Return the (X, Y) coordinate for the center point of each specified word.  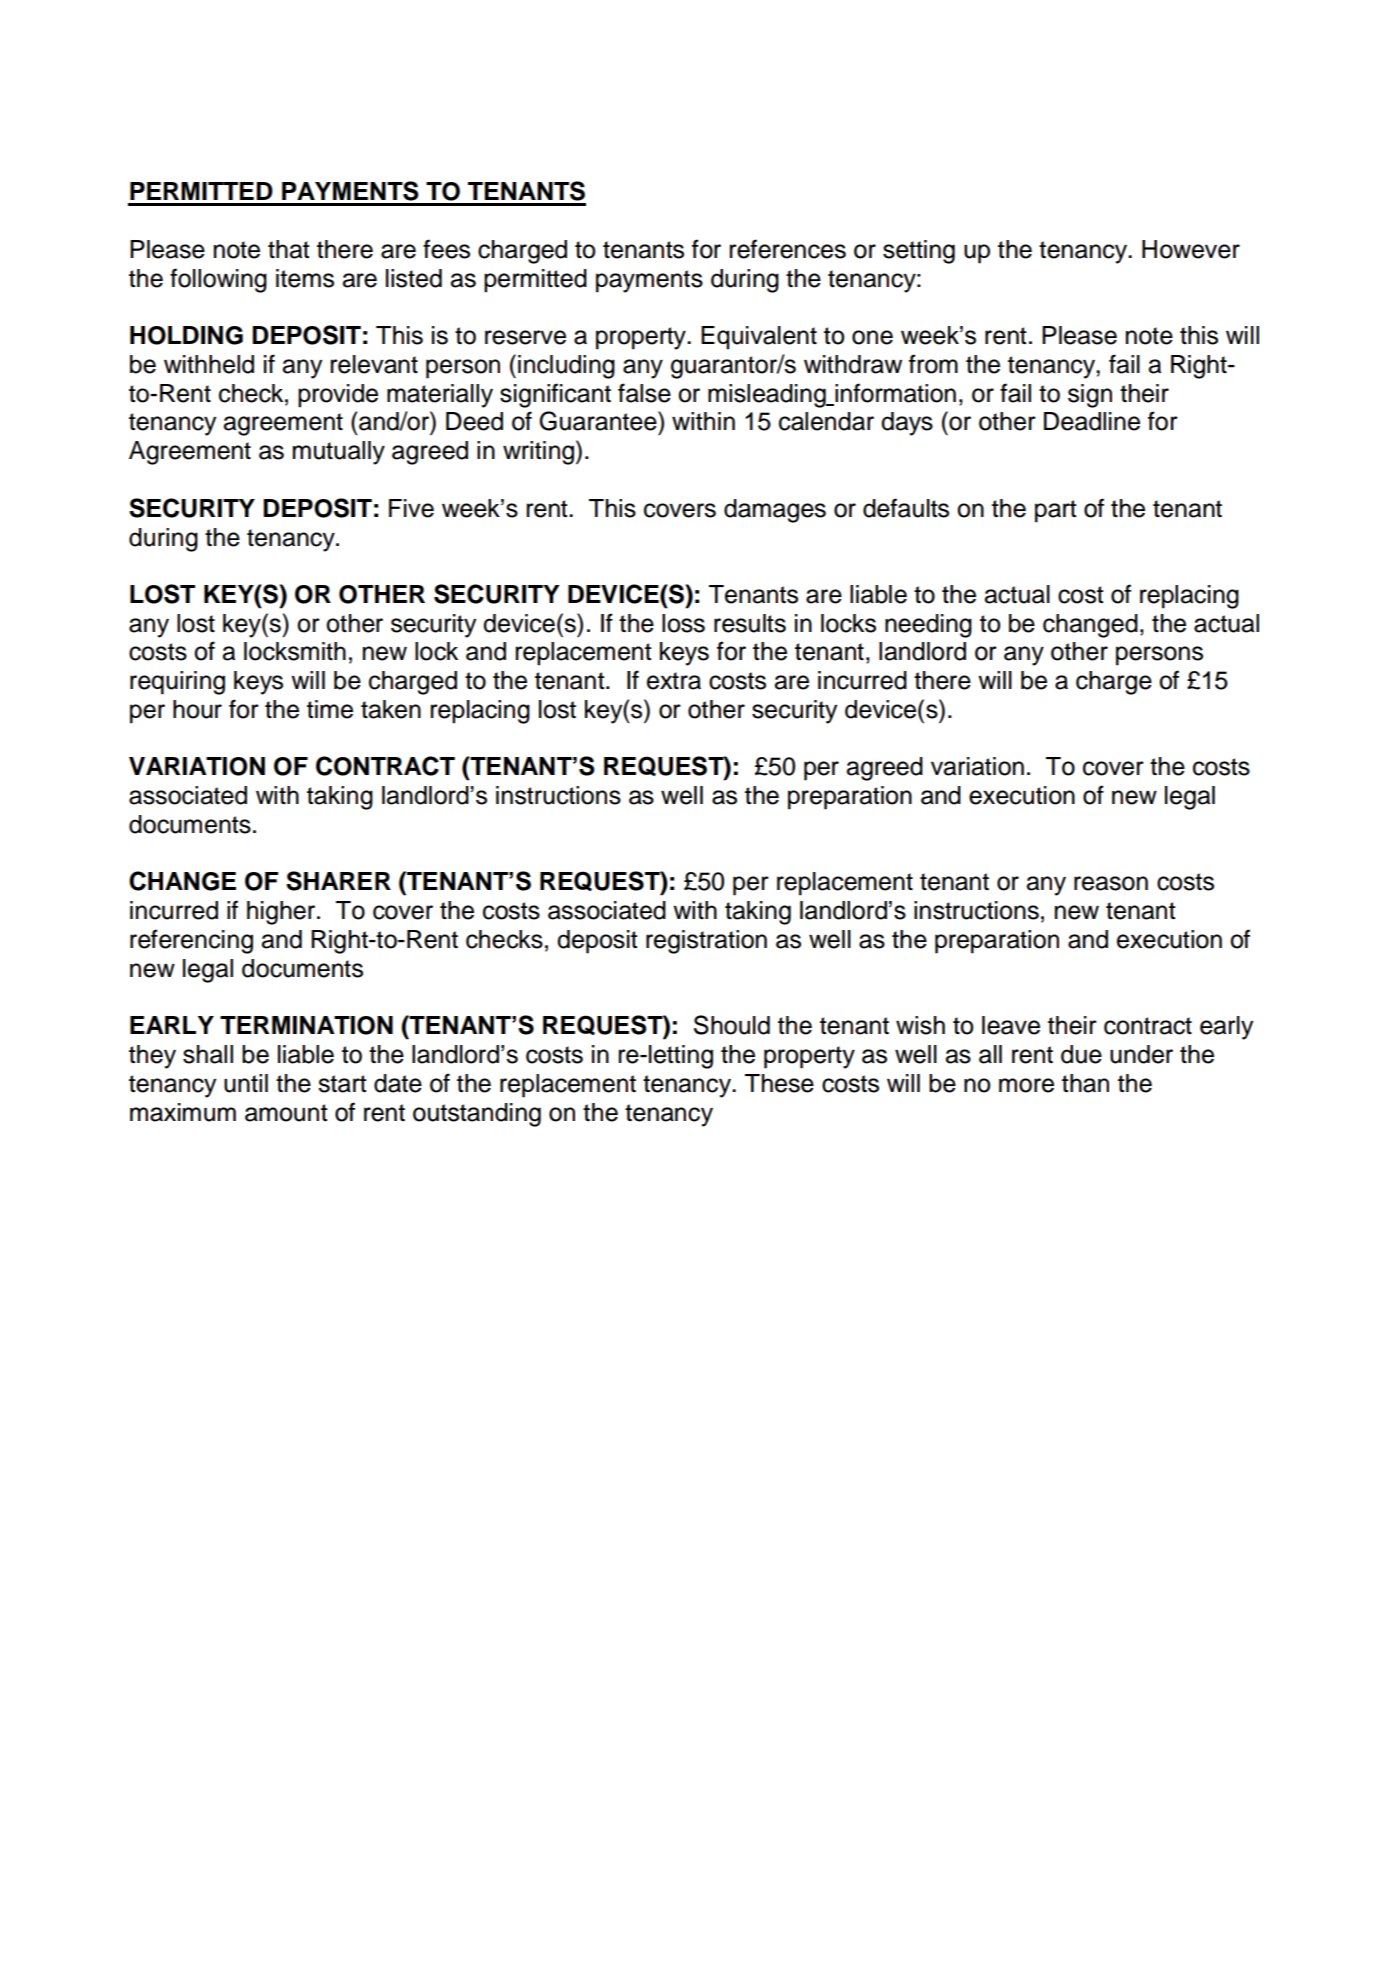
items (305, 278)
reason (1111, 883)
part (1056, 511)
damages (775, 511)
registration (706, 942)
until (246, 1083)
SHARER (338, 881)
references (787, 249)
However (1191, 249)
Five (411, 508)
